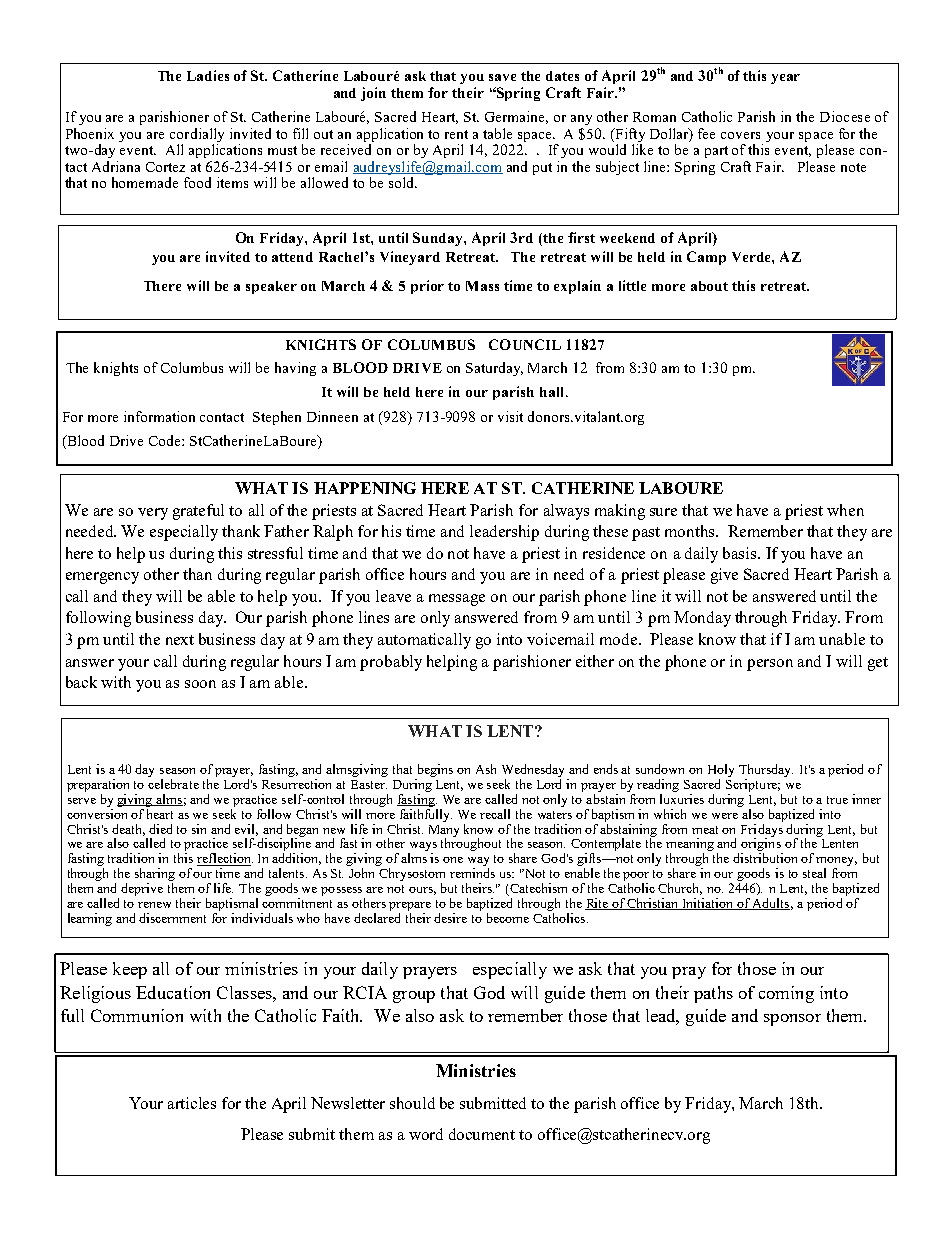 The height and width of the screenshot is (1233, 952). What do you see at coordinates (482, 1134) in the screenshot?
I see `document` at bounding box center [482, 1134].
